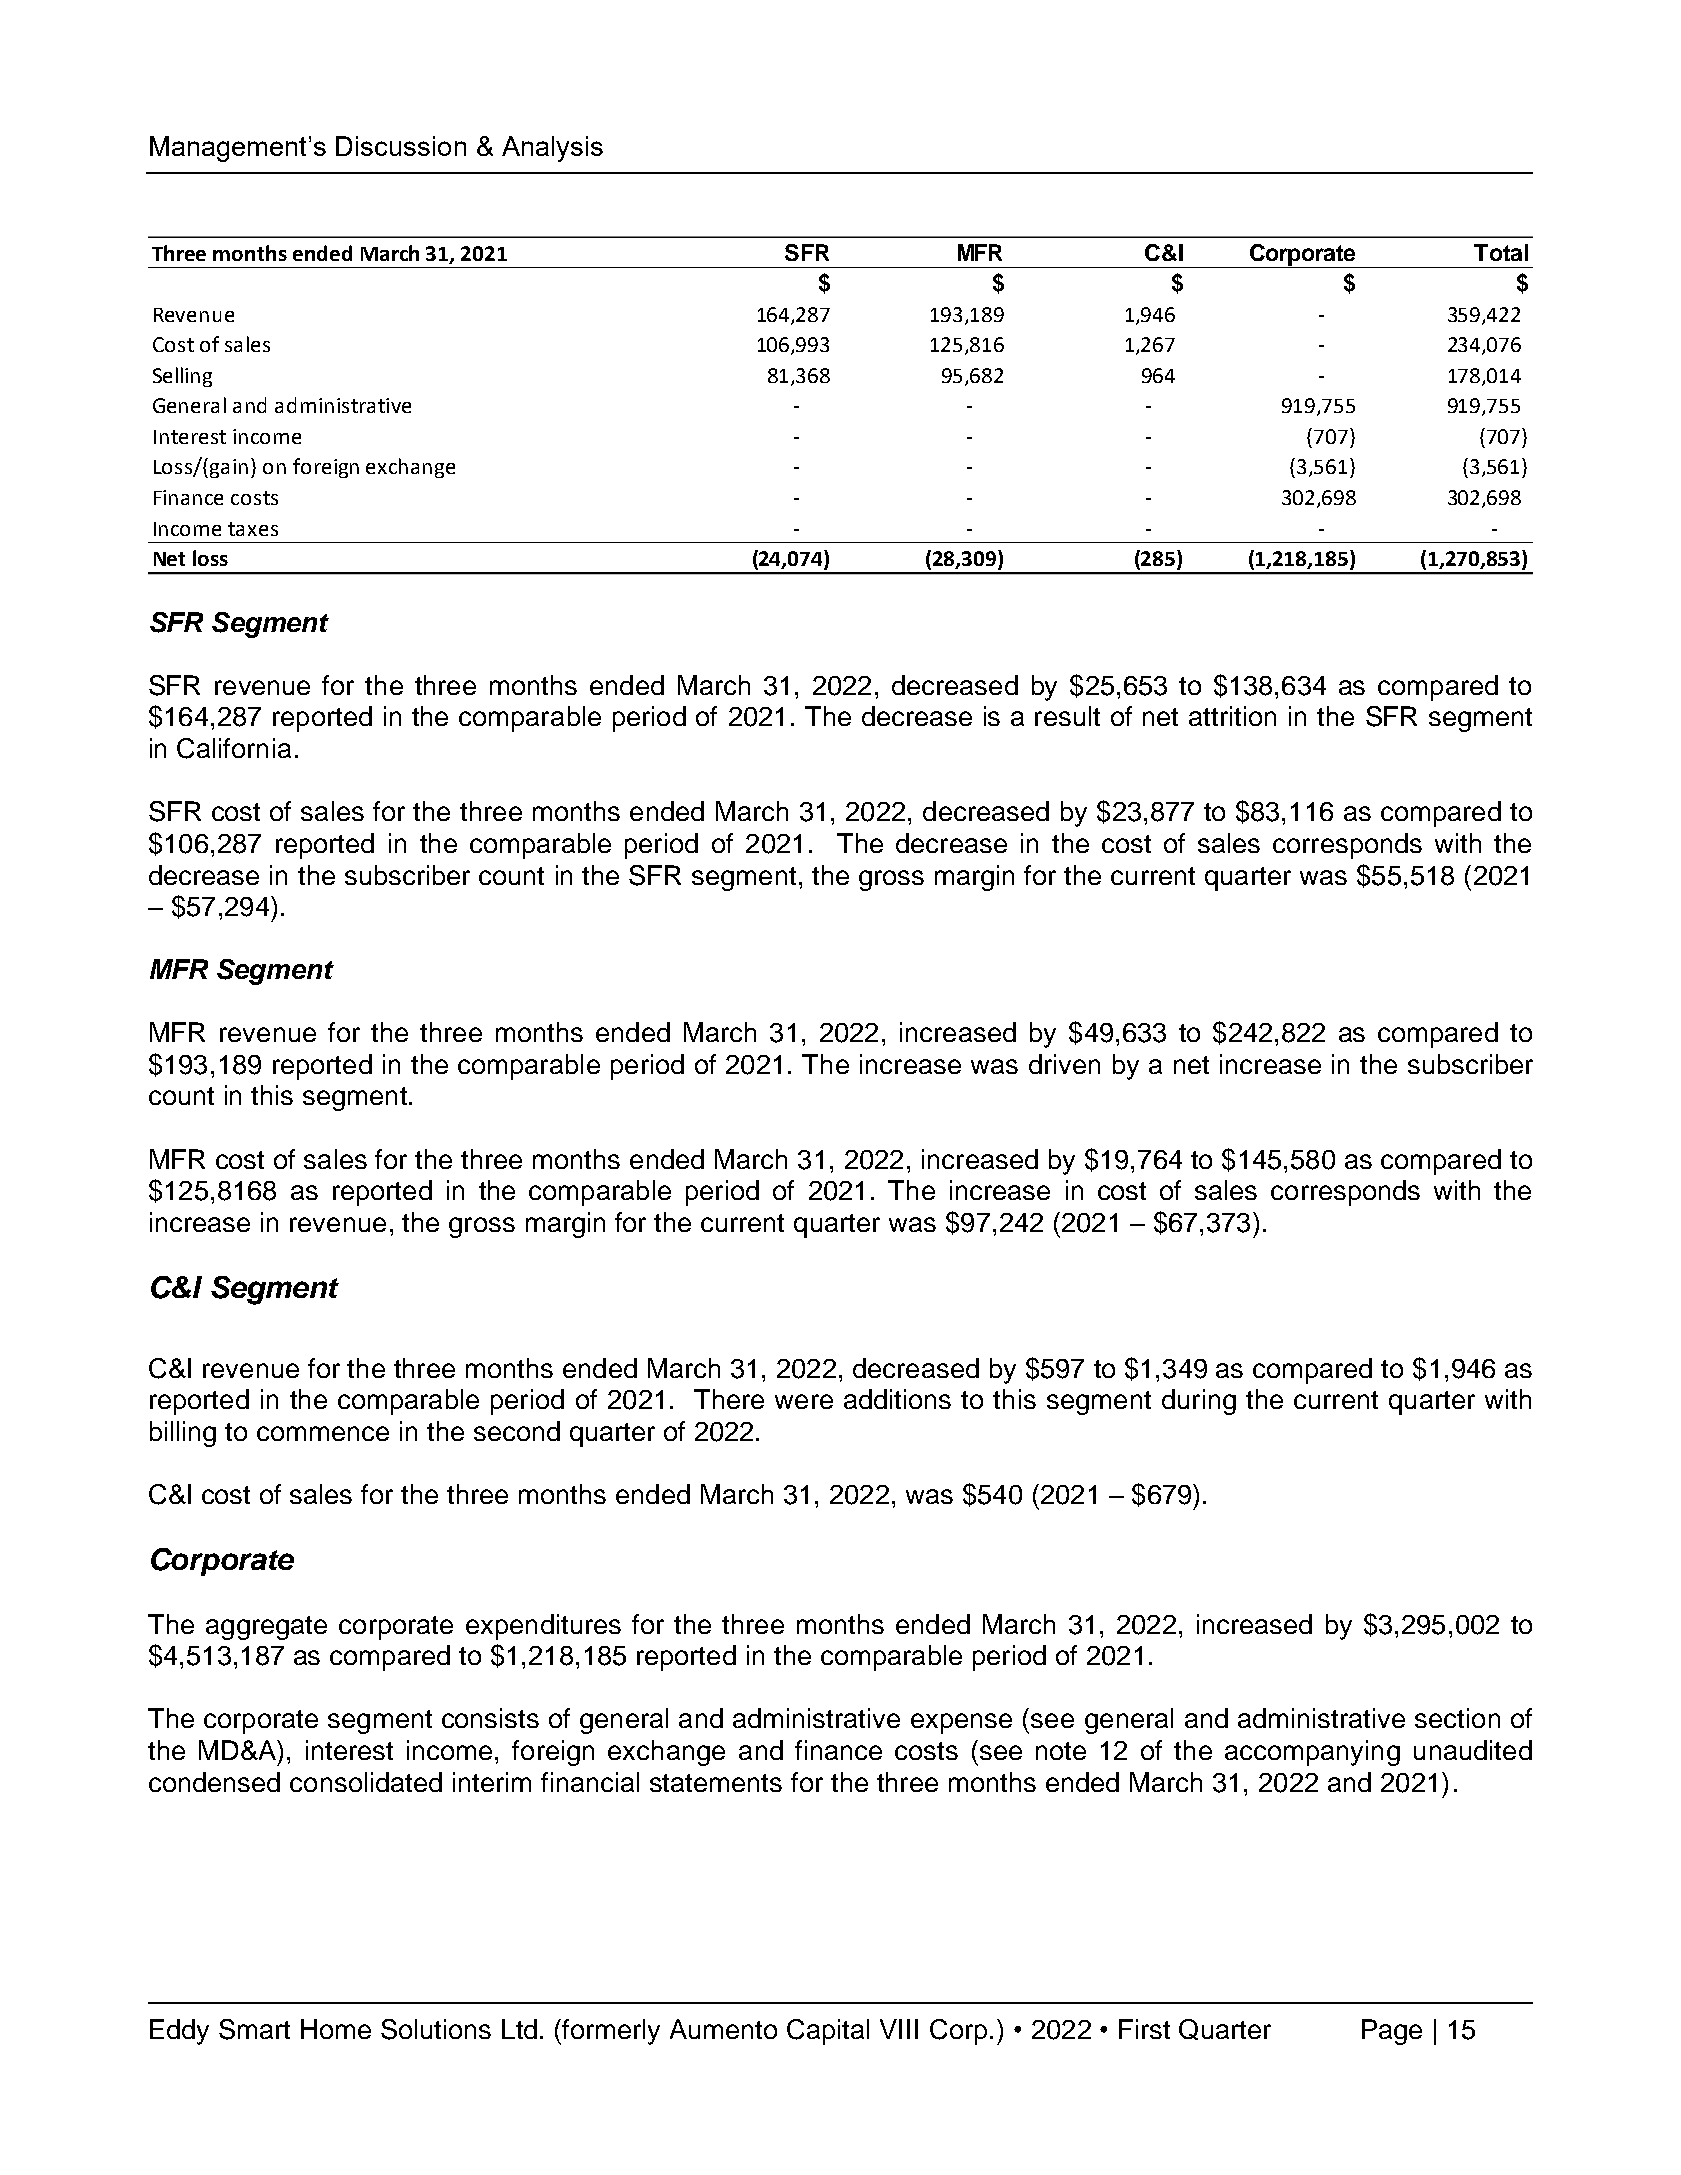 The image size is (1681, 2175). I want to click on during, so click(1199, 1402).
